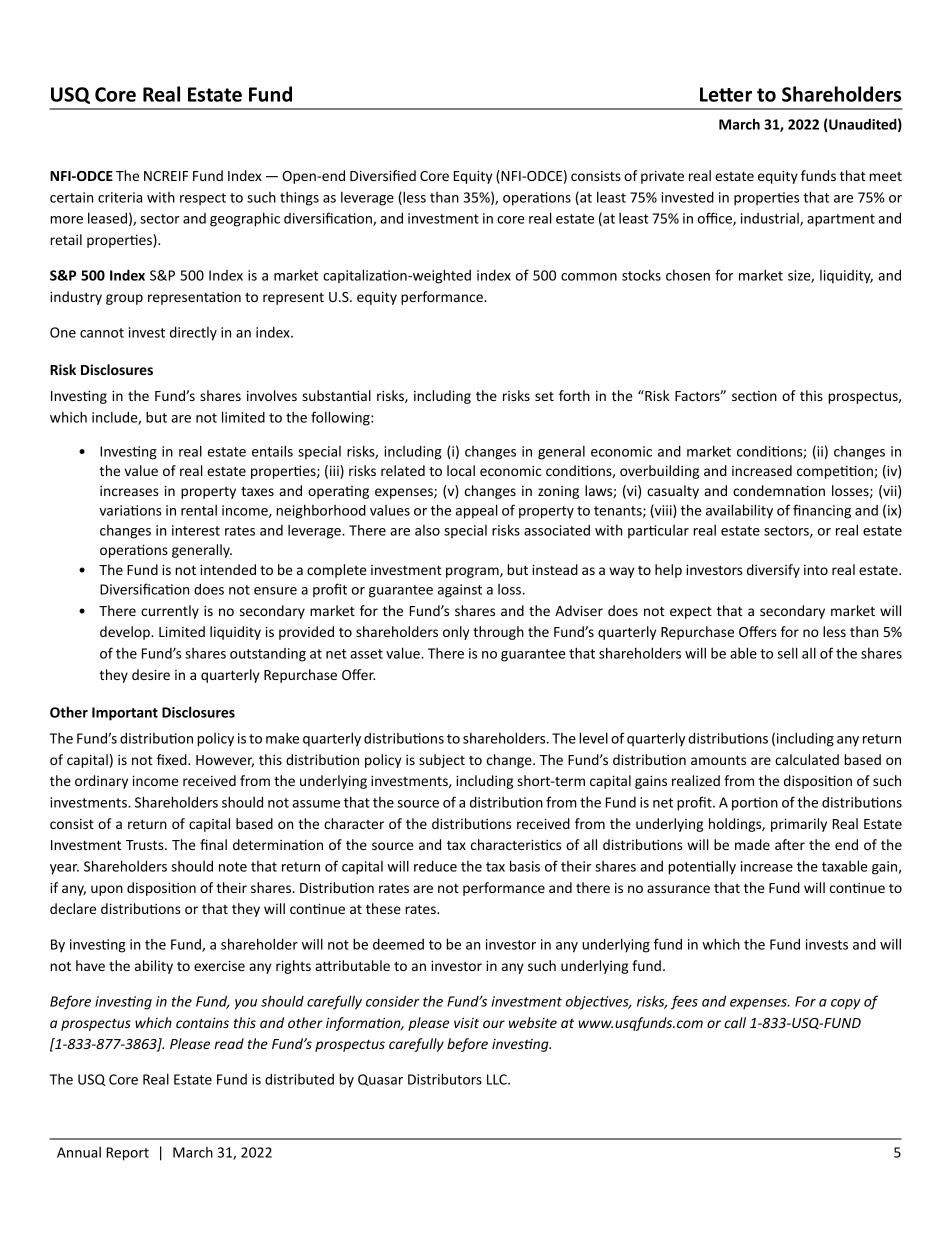  What do you see at coordinates (120, 197) in the screenshot?
I see `criteria` at bounding box center [120, 197].
